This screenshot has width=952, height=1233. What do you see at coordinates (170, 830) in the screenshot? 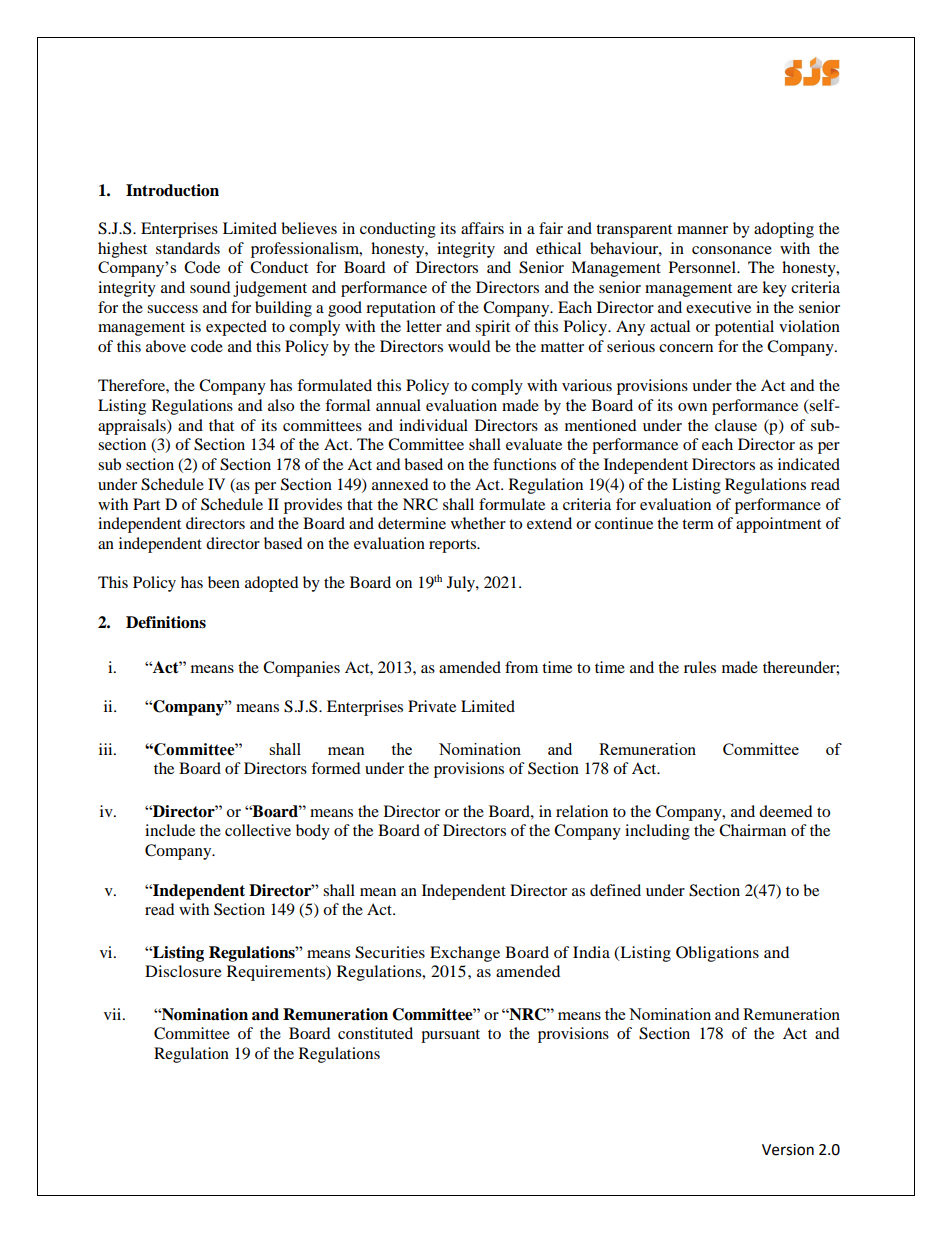
I see `include` at bounding box center [170, 830].
